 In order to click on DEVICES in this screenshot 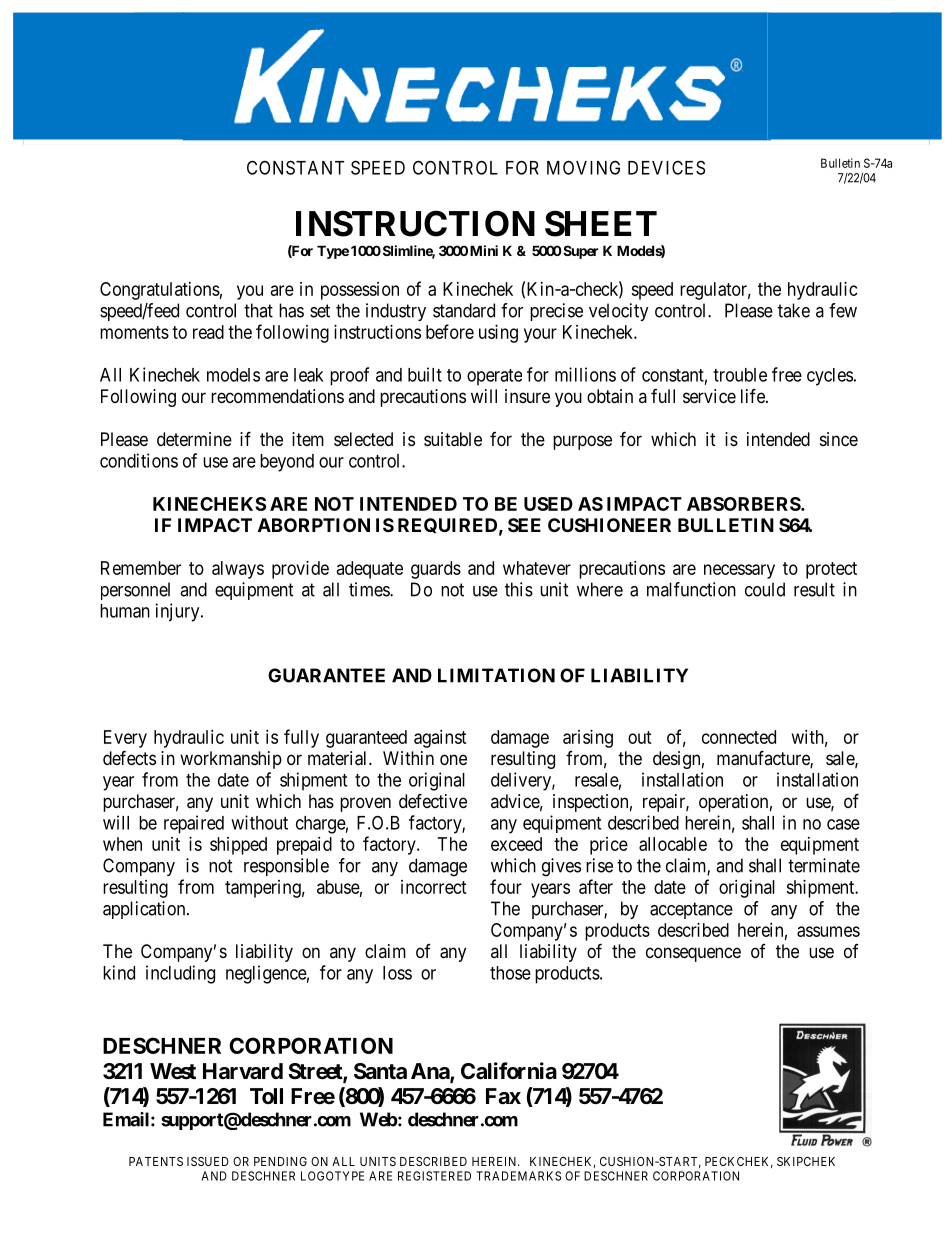, I will do `click(666, 167)`.
